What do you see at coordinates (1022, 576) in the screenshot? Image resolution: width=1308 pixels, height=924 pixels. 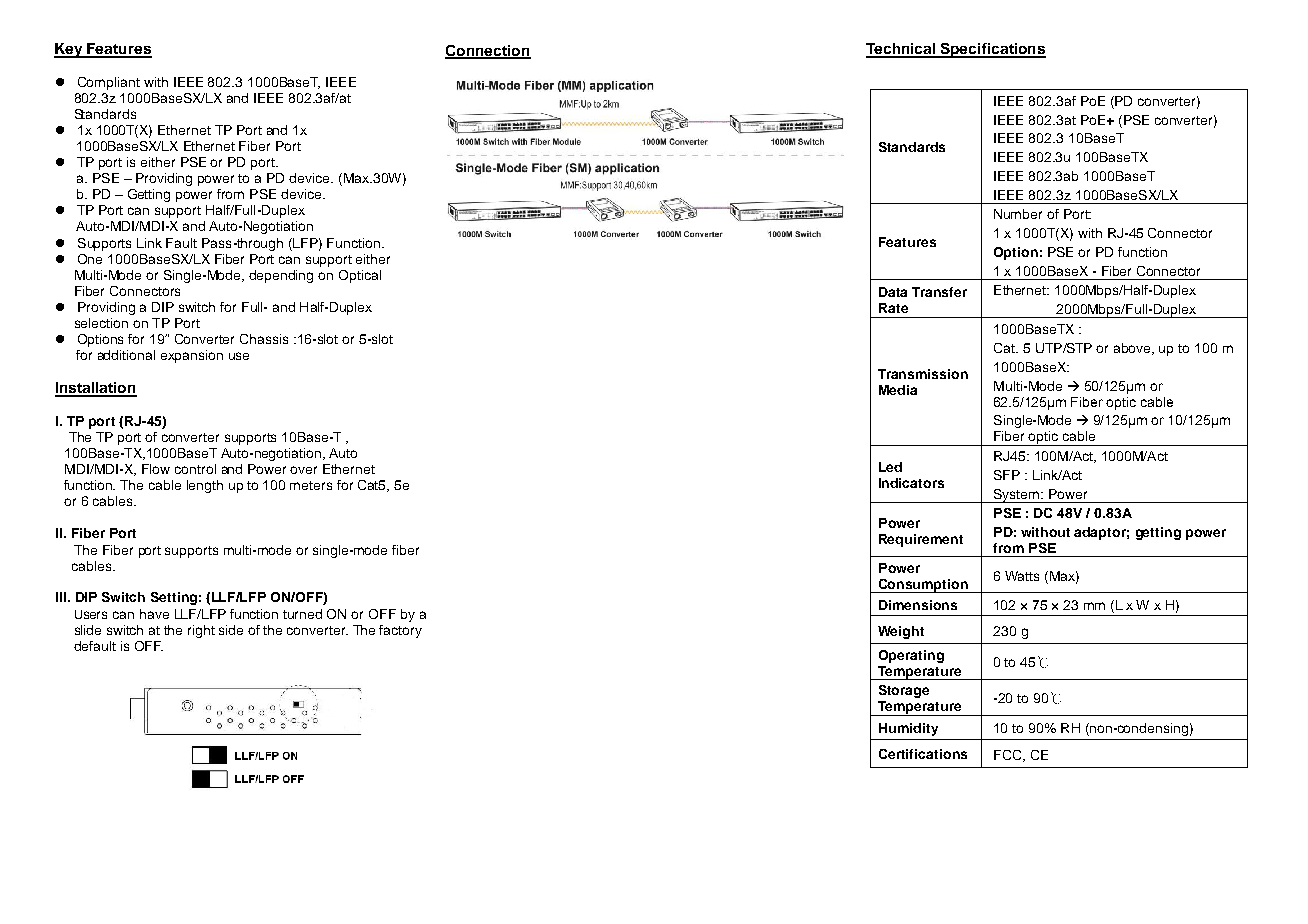 I see `Watts` at bounding box center [1022, 576].
